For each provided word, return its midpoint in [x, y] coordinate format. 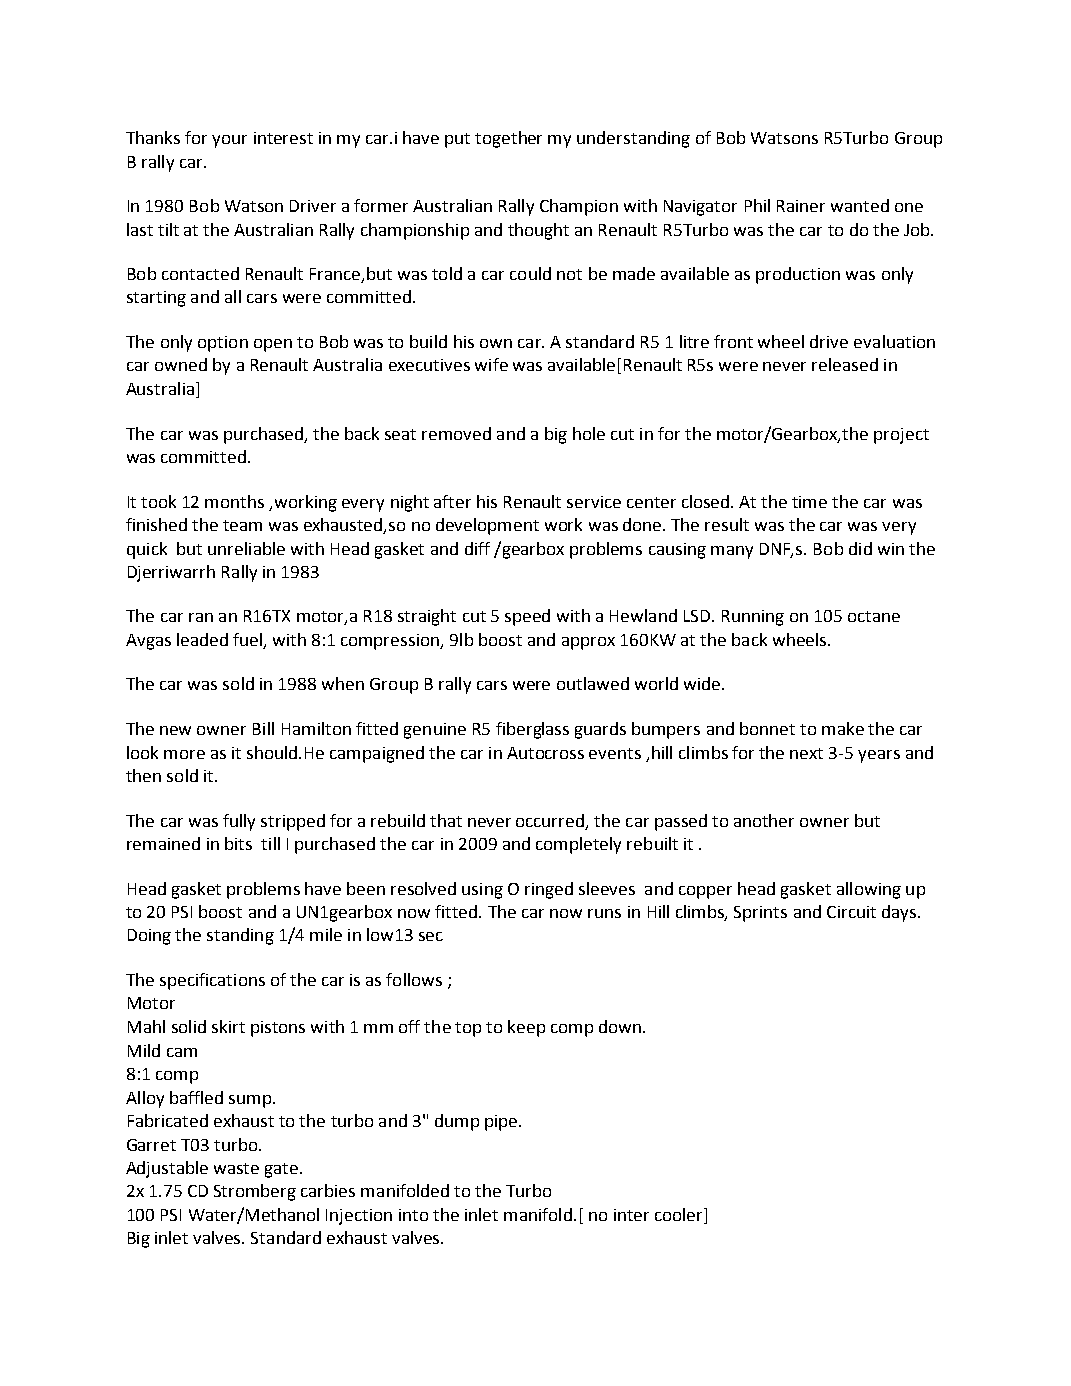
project [901, 436]
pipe [502, 1123]
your [229, 141]
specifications [212, 981]
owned [181, 364]
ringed [549, 890]
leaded [202, 639]
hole [589, 433]
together [508, 139]
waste [236, 1168]
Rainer [801, 206]
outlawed [593, 683]
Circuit [851, 912]
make [843, 728]
